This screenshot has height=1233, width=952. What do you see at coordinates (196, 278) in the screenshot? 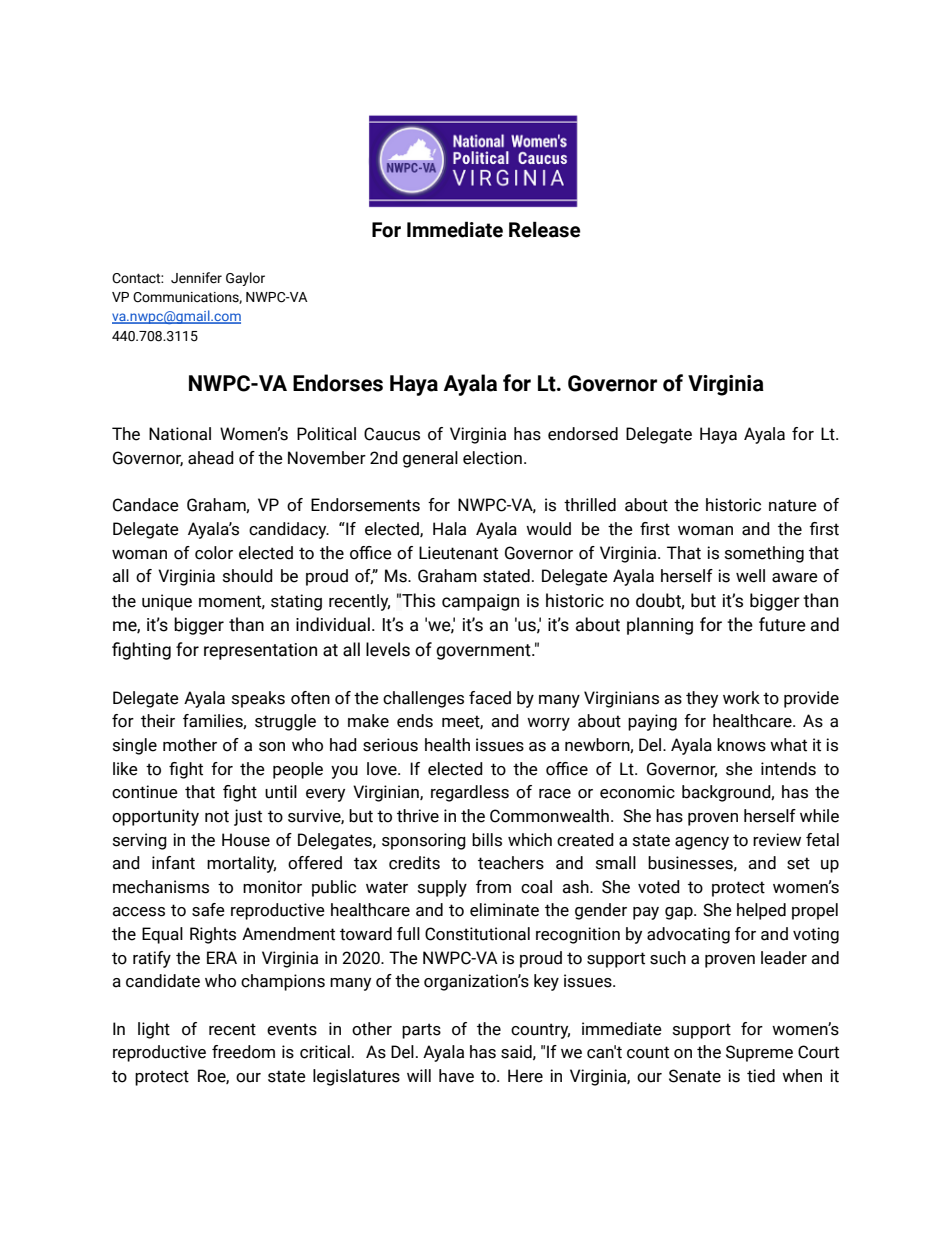
I see `Jennifer` at bounding box center [196, 278].
